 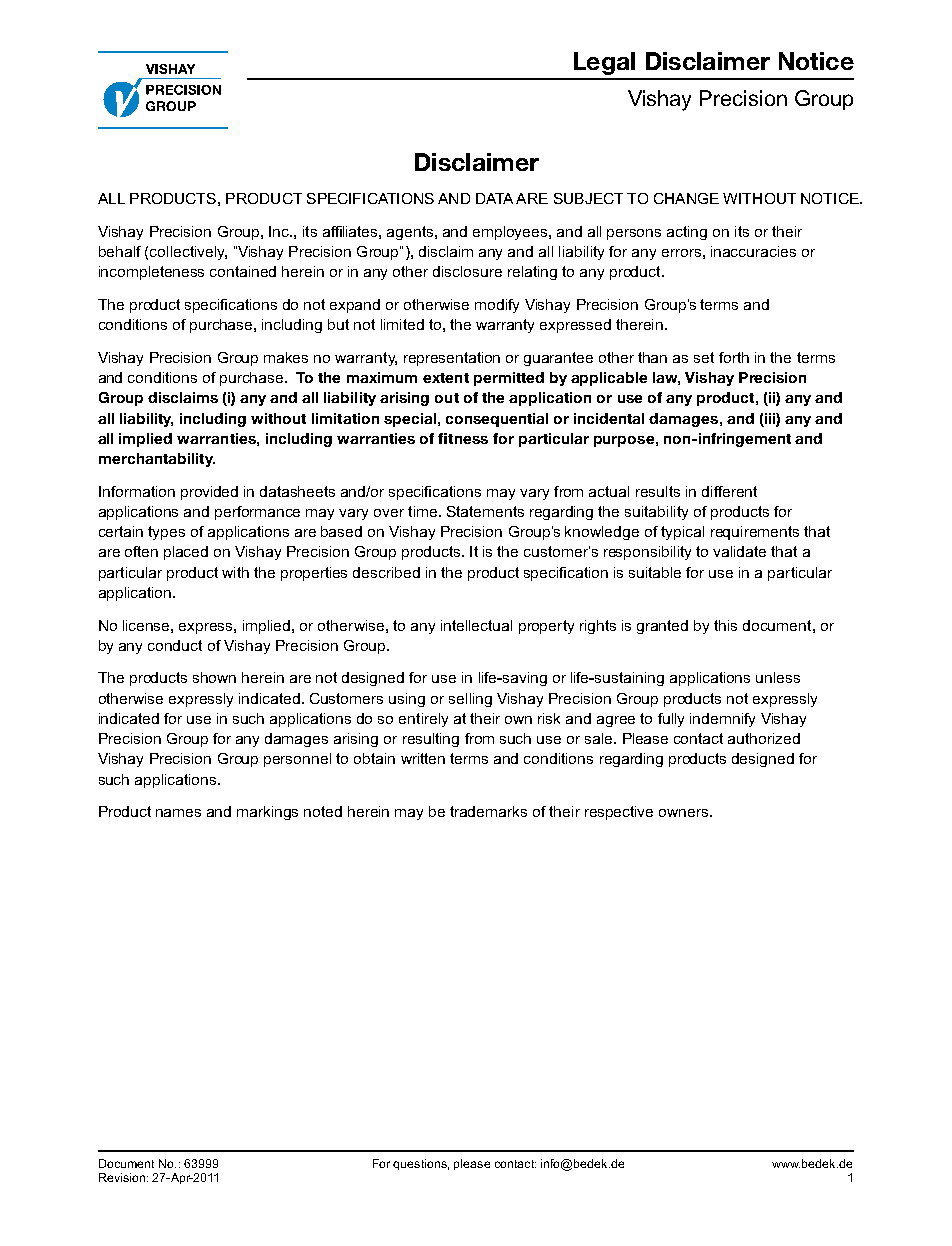 I want to click on intellectual, so click(x=476, y=625).
